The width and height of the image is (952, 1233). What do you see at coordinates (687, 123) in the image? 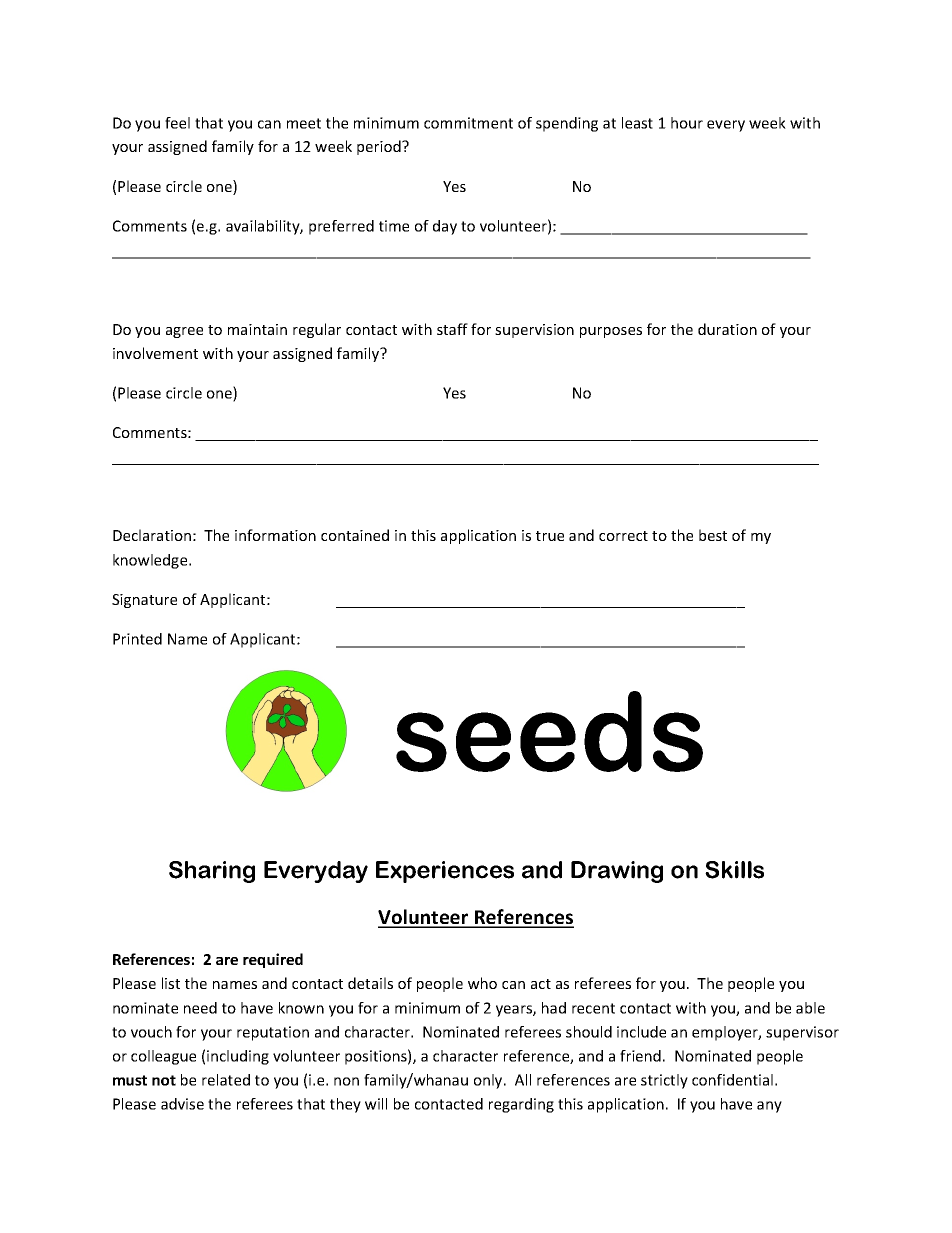
I see `hour` at bounding box center [687, 123].
